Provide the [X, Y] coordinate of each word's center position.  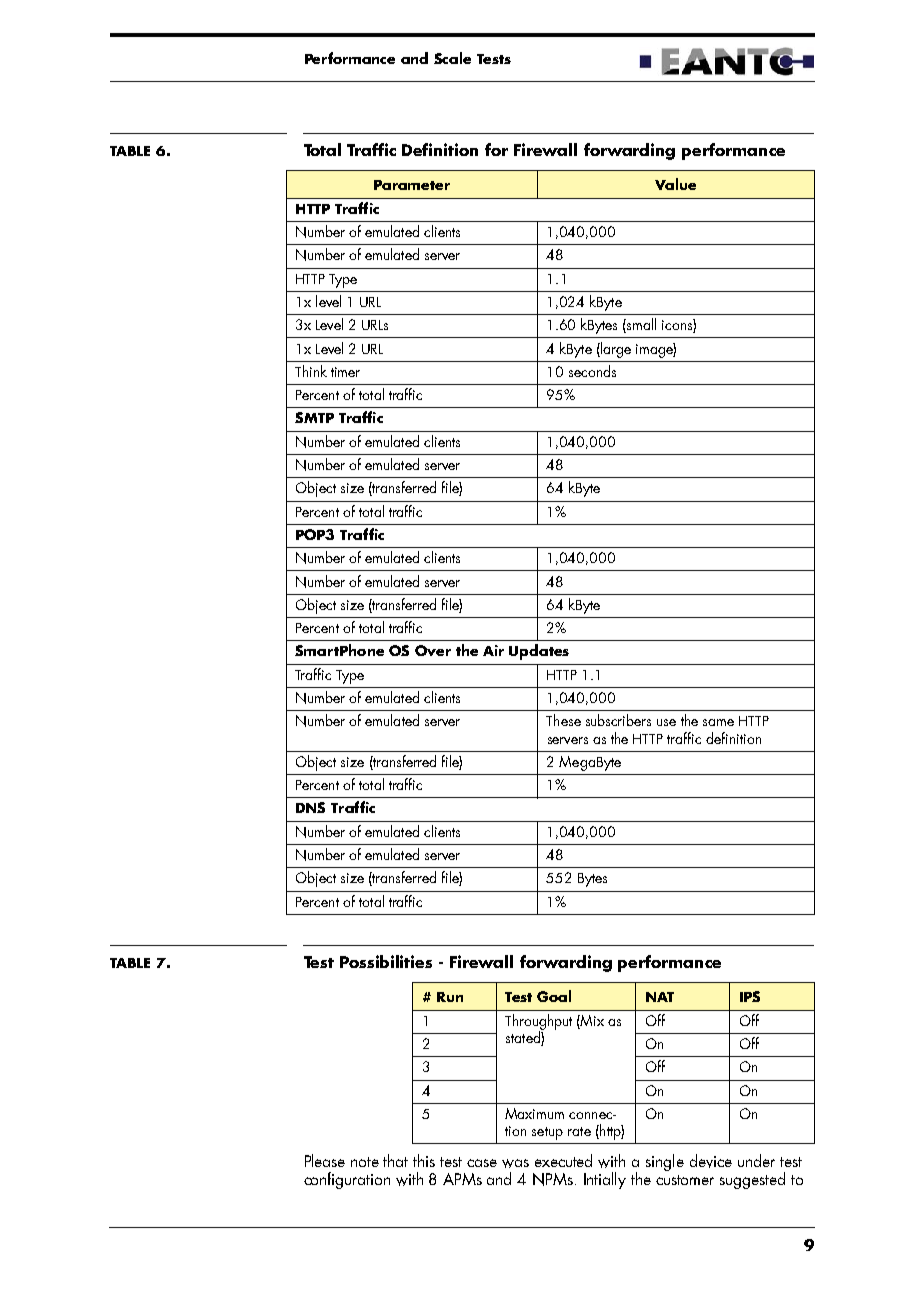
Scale [452, 58]
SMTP [314, 417]
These [563, 720]
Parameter [412, 185]
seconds [592, 371]
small [640, 325]
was [515, 1163]
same [718, 722]
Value [675, 184]
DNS [310, 807]
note [365, 1162]
